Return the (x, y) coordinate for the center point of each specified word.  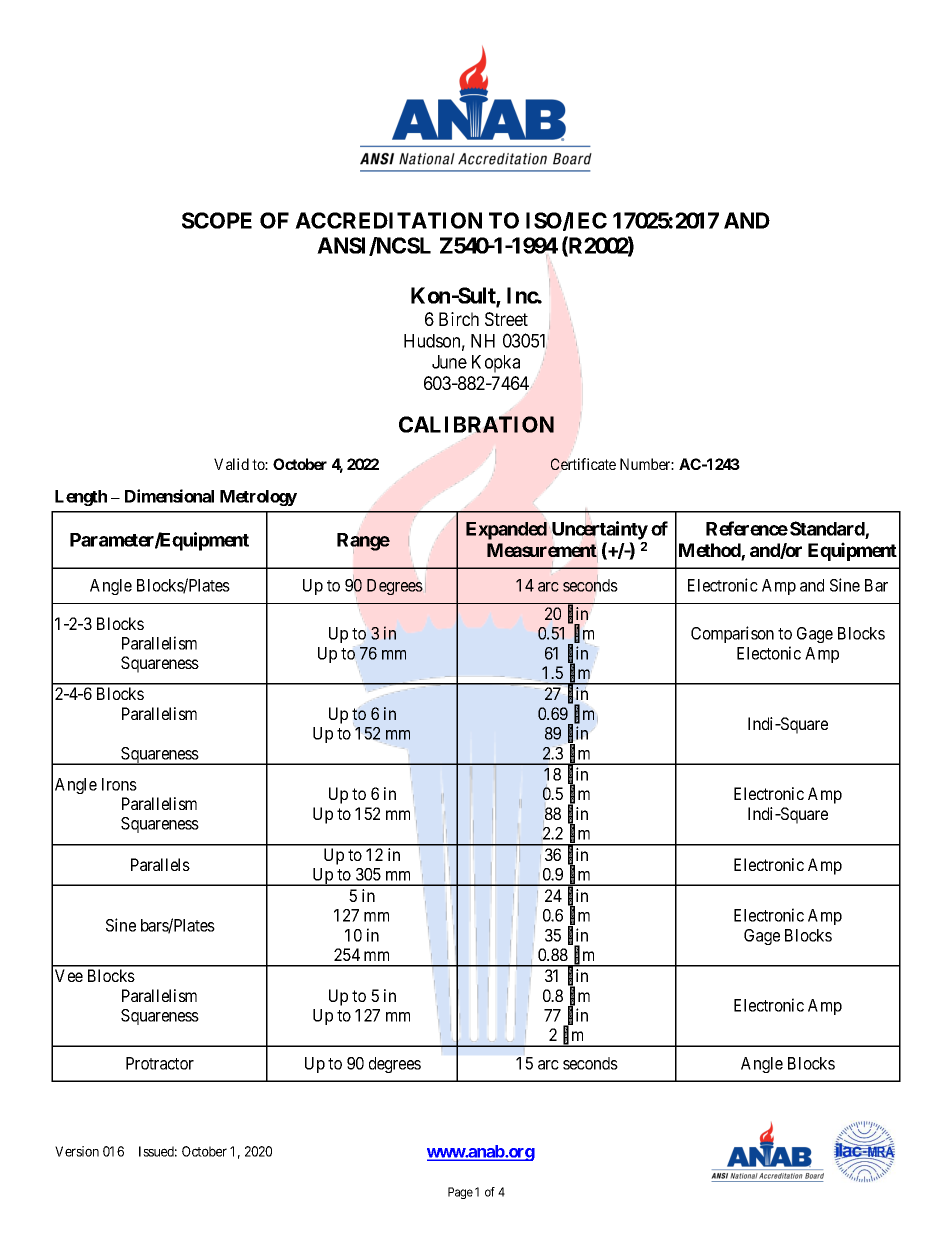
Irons (119, 784)
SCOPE (217, 220)
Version (77, 1151)
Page (460, 1193)
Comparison (732, 634)
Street (506, 319)
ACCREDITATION (388, 220)
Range (363, 542)
